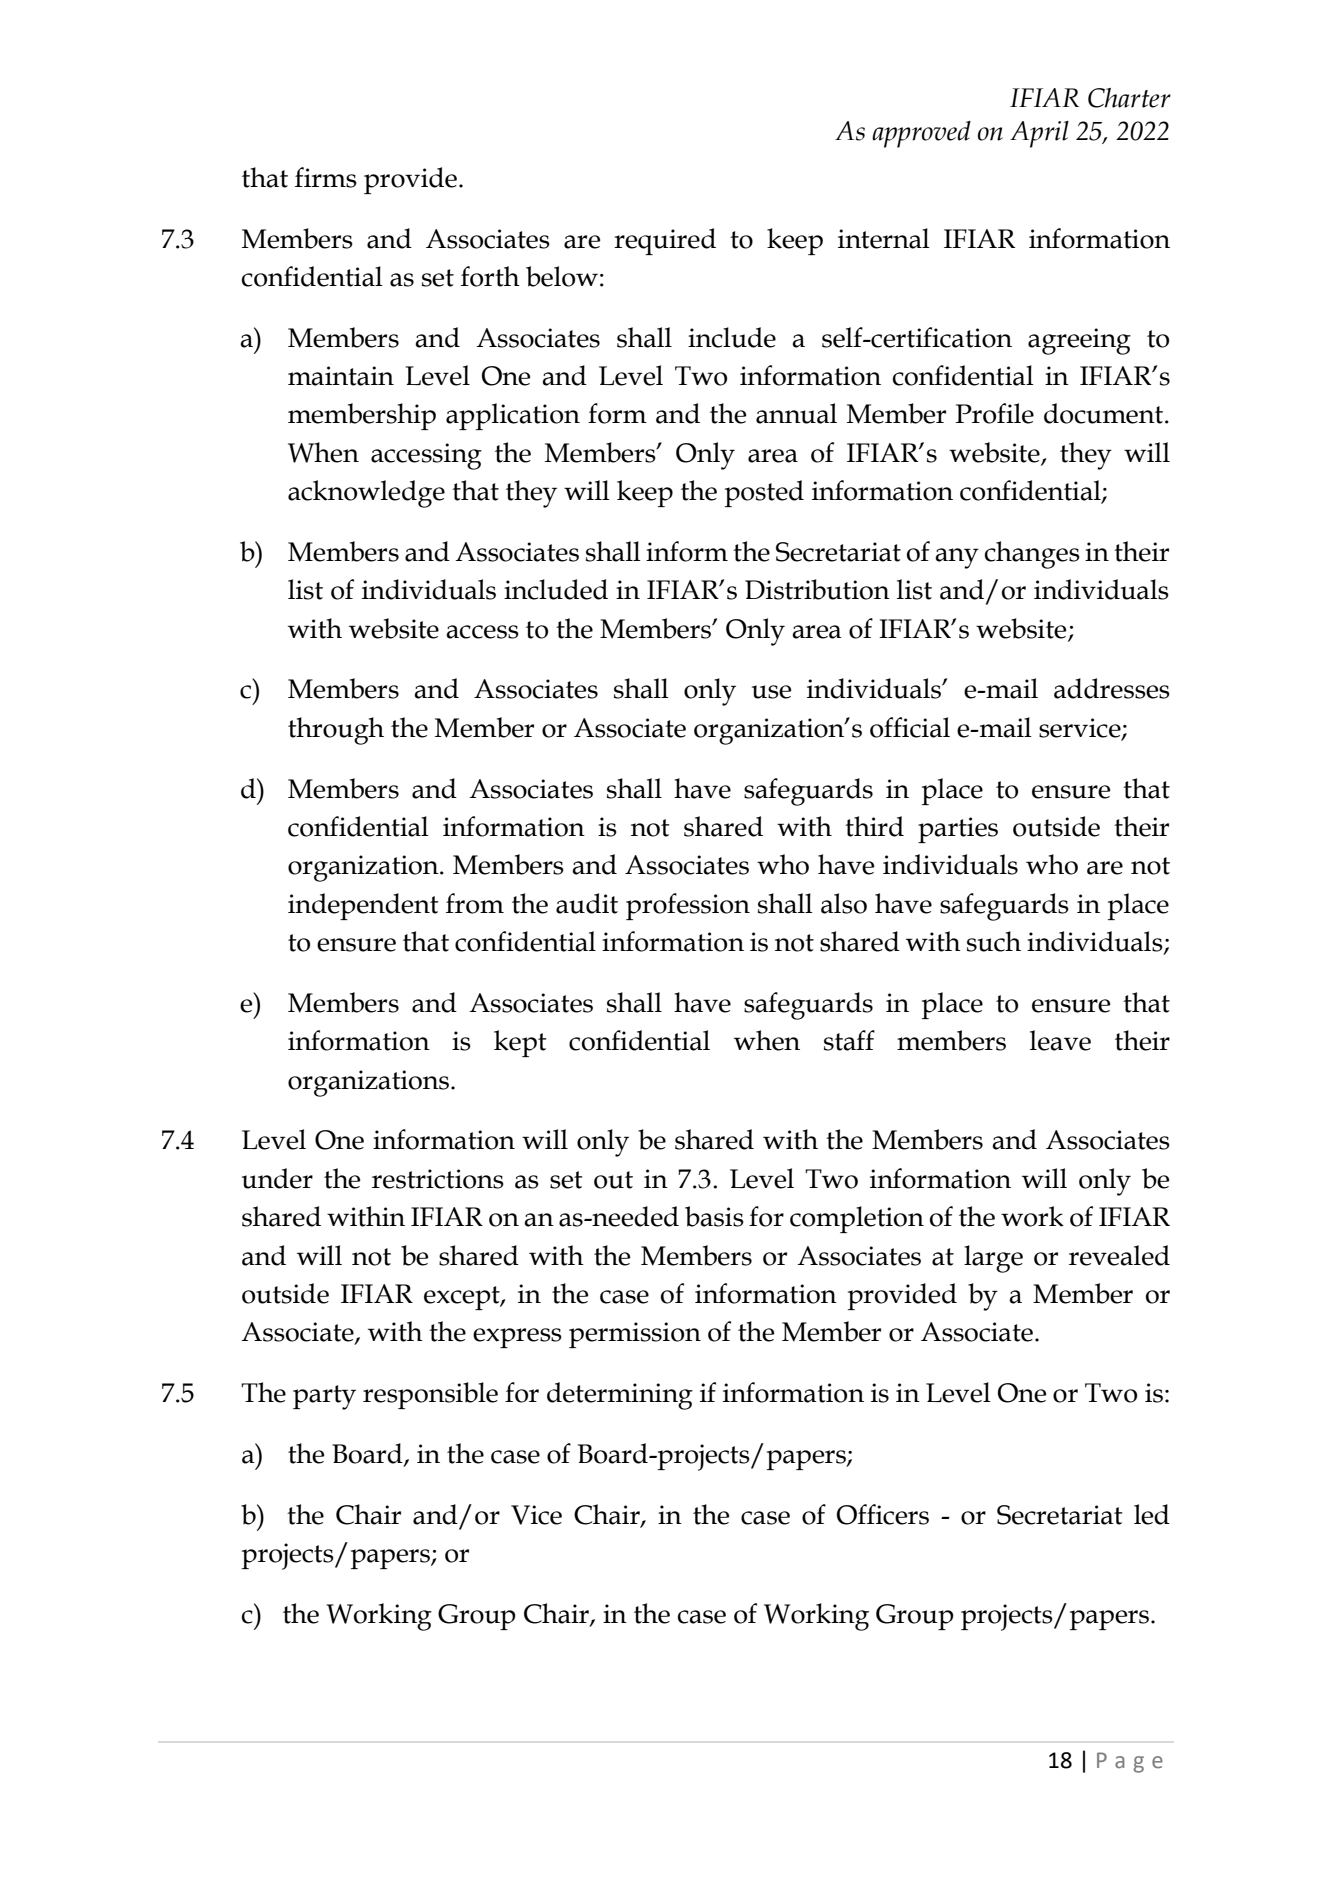 This image has height=1884, width=1331. I want to click on April, so click(1039, 134).
